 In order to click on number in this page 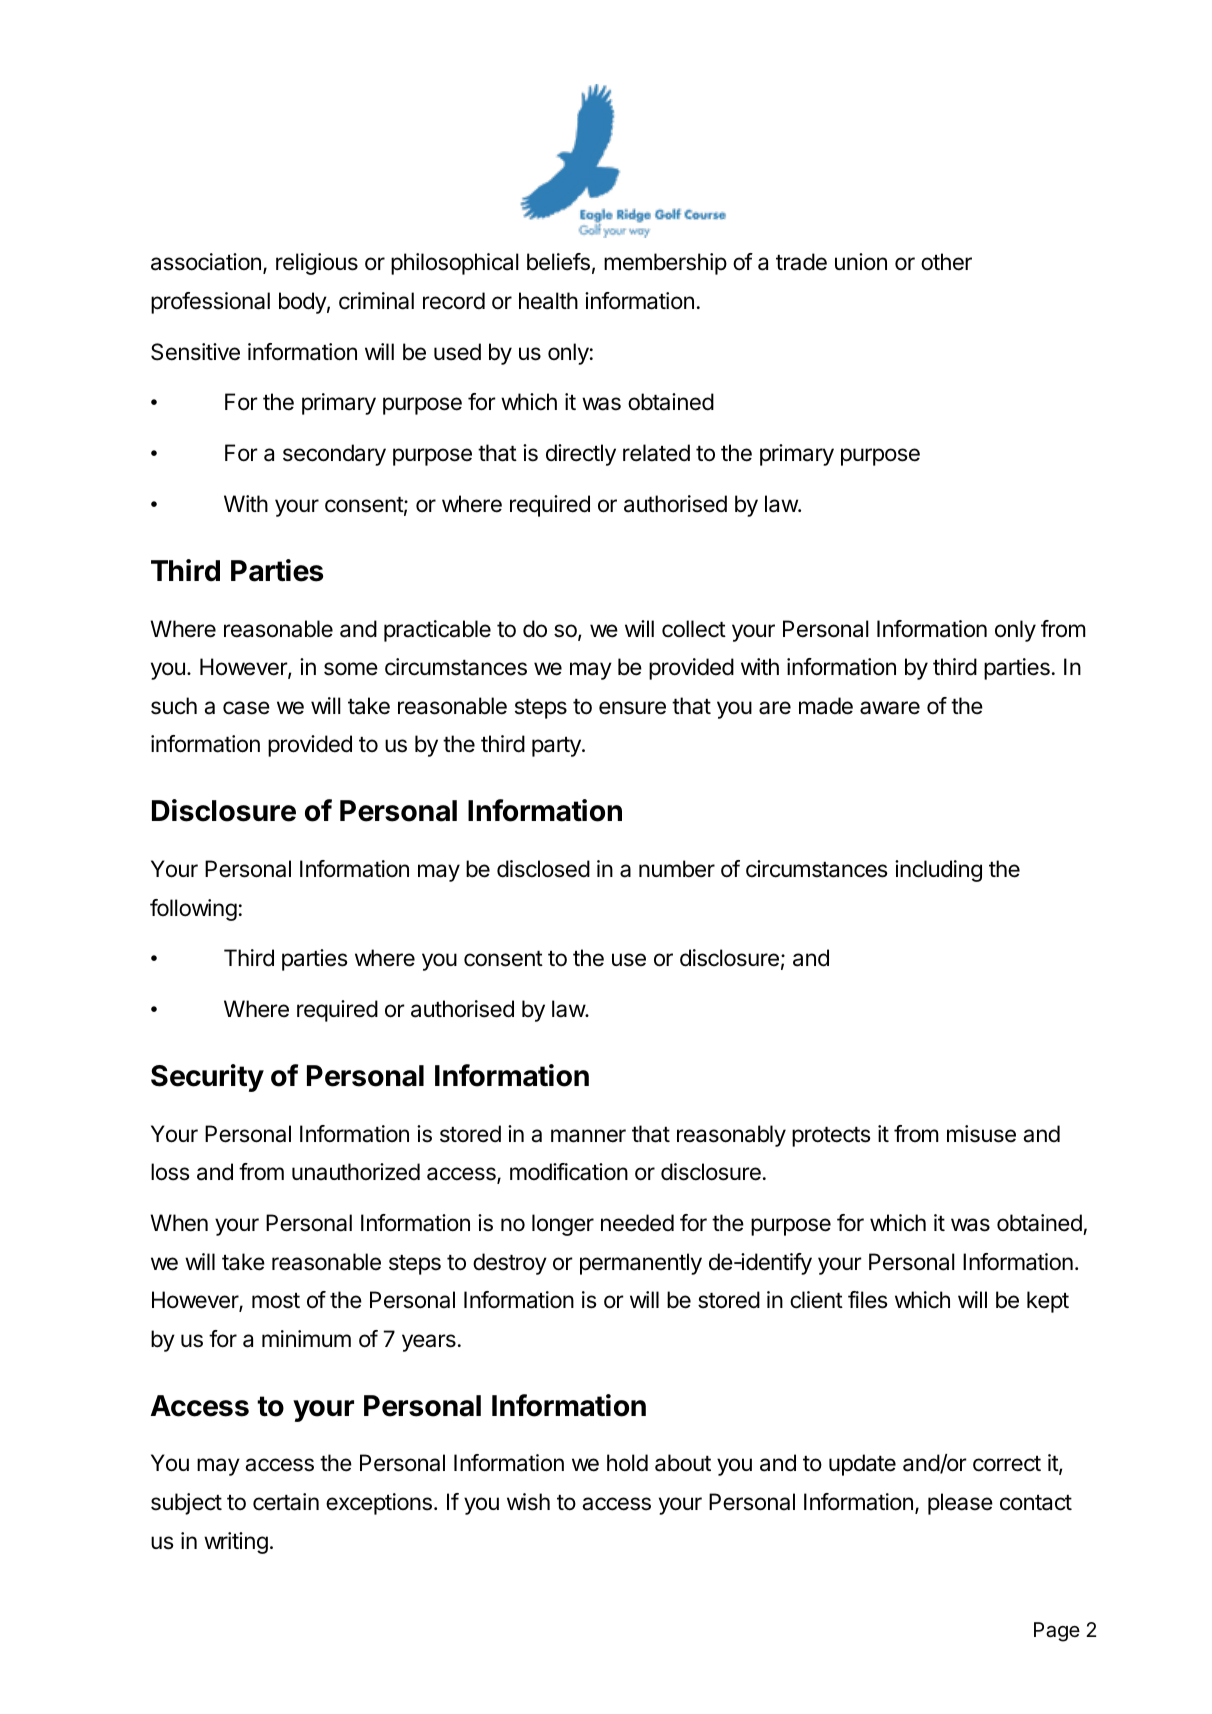, I will do `click(677, 869)`.
